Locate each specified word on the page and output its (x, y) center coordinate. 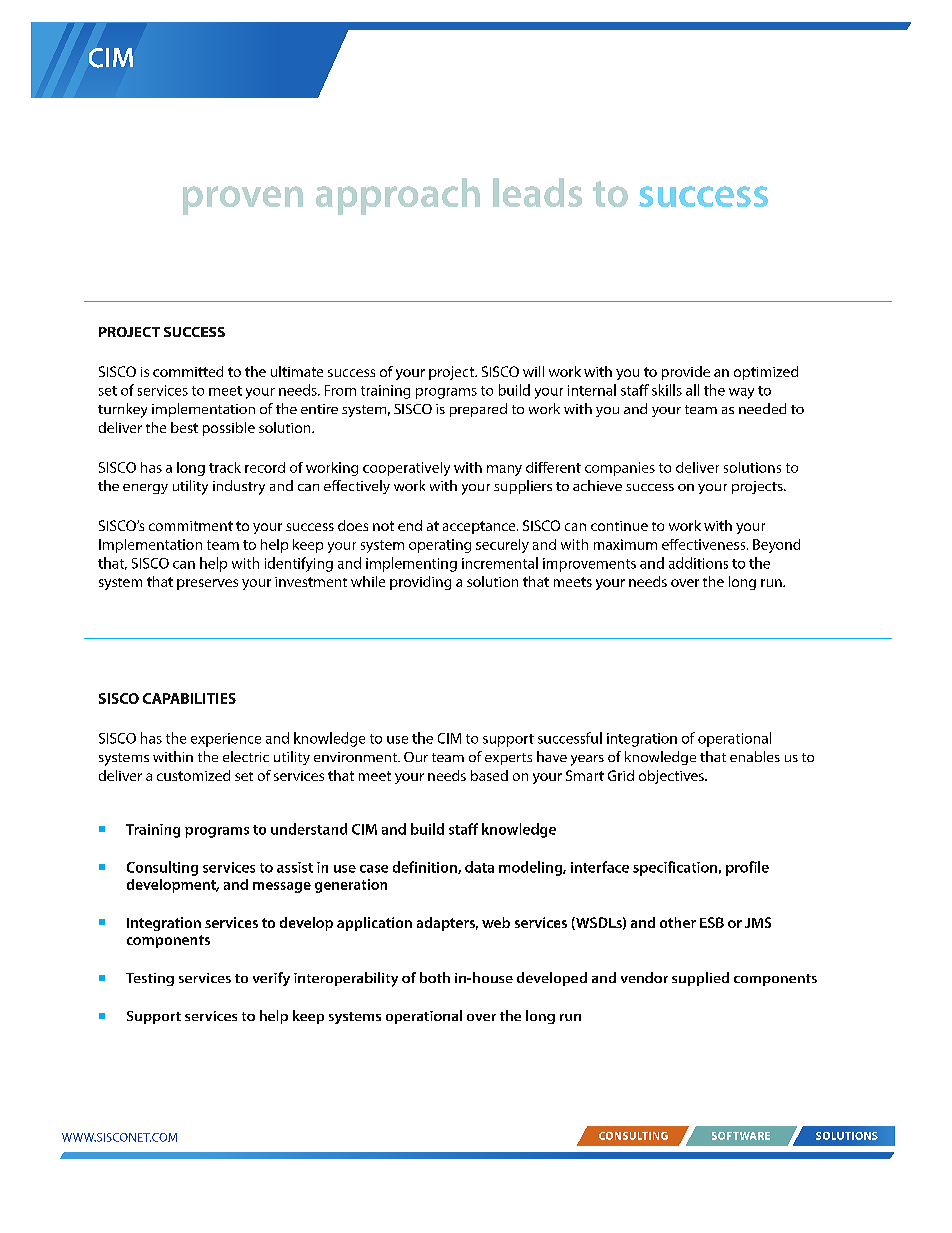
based (489, 775)
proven (243, 200)
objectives (672, 777)
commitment (191, 526)
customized (193, 775)
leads (537, 192)
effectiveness (705, 544)
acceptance (480, 527)
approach (398, 196)
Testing (150, 979)
